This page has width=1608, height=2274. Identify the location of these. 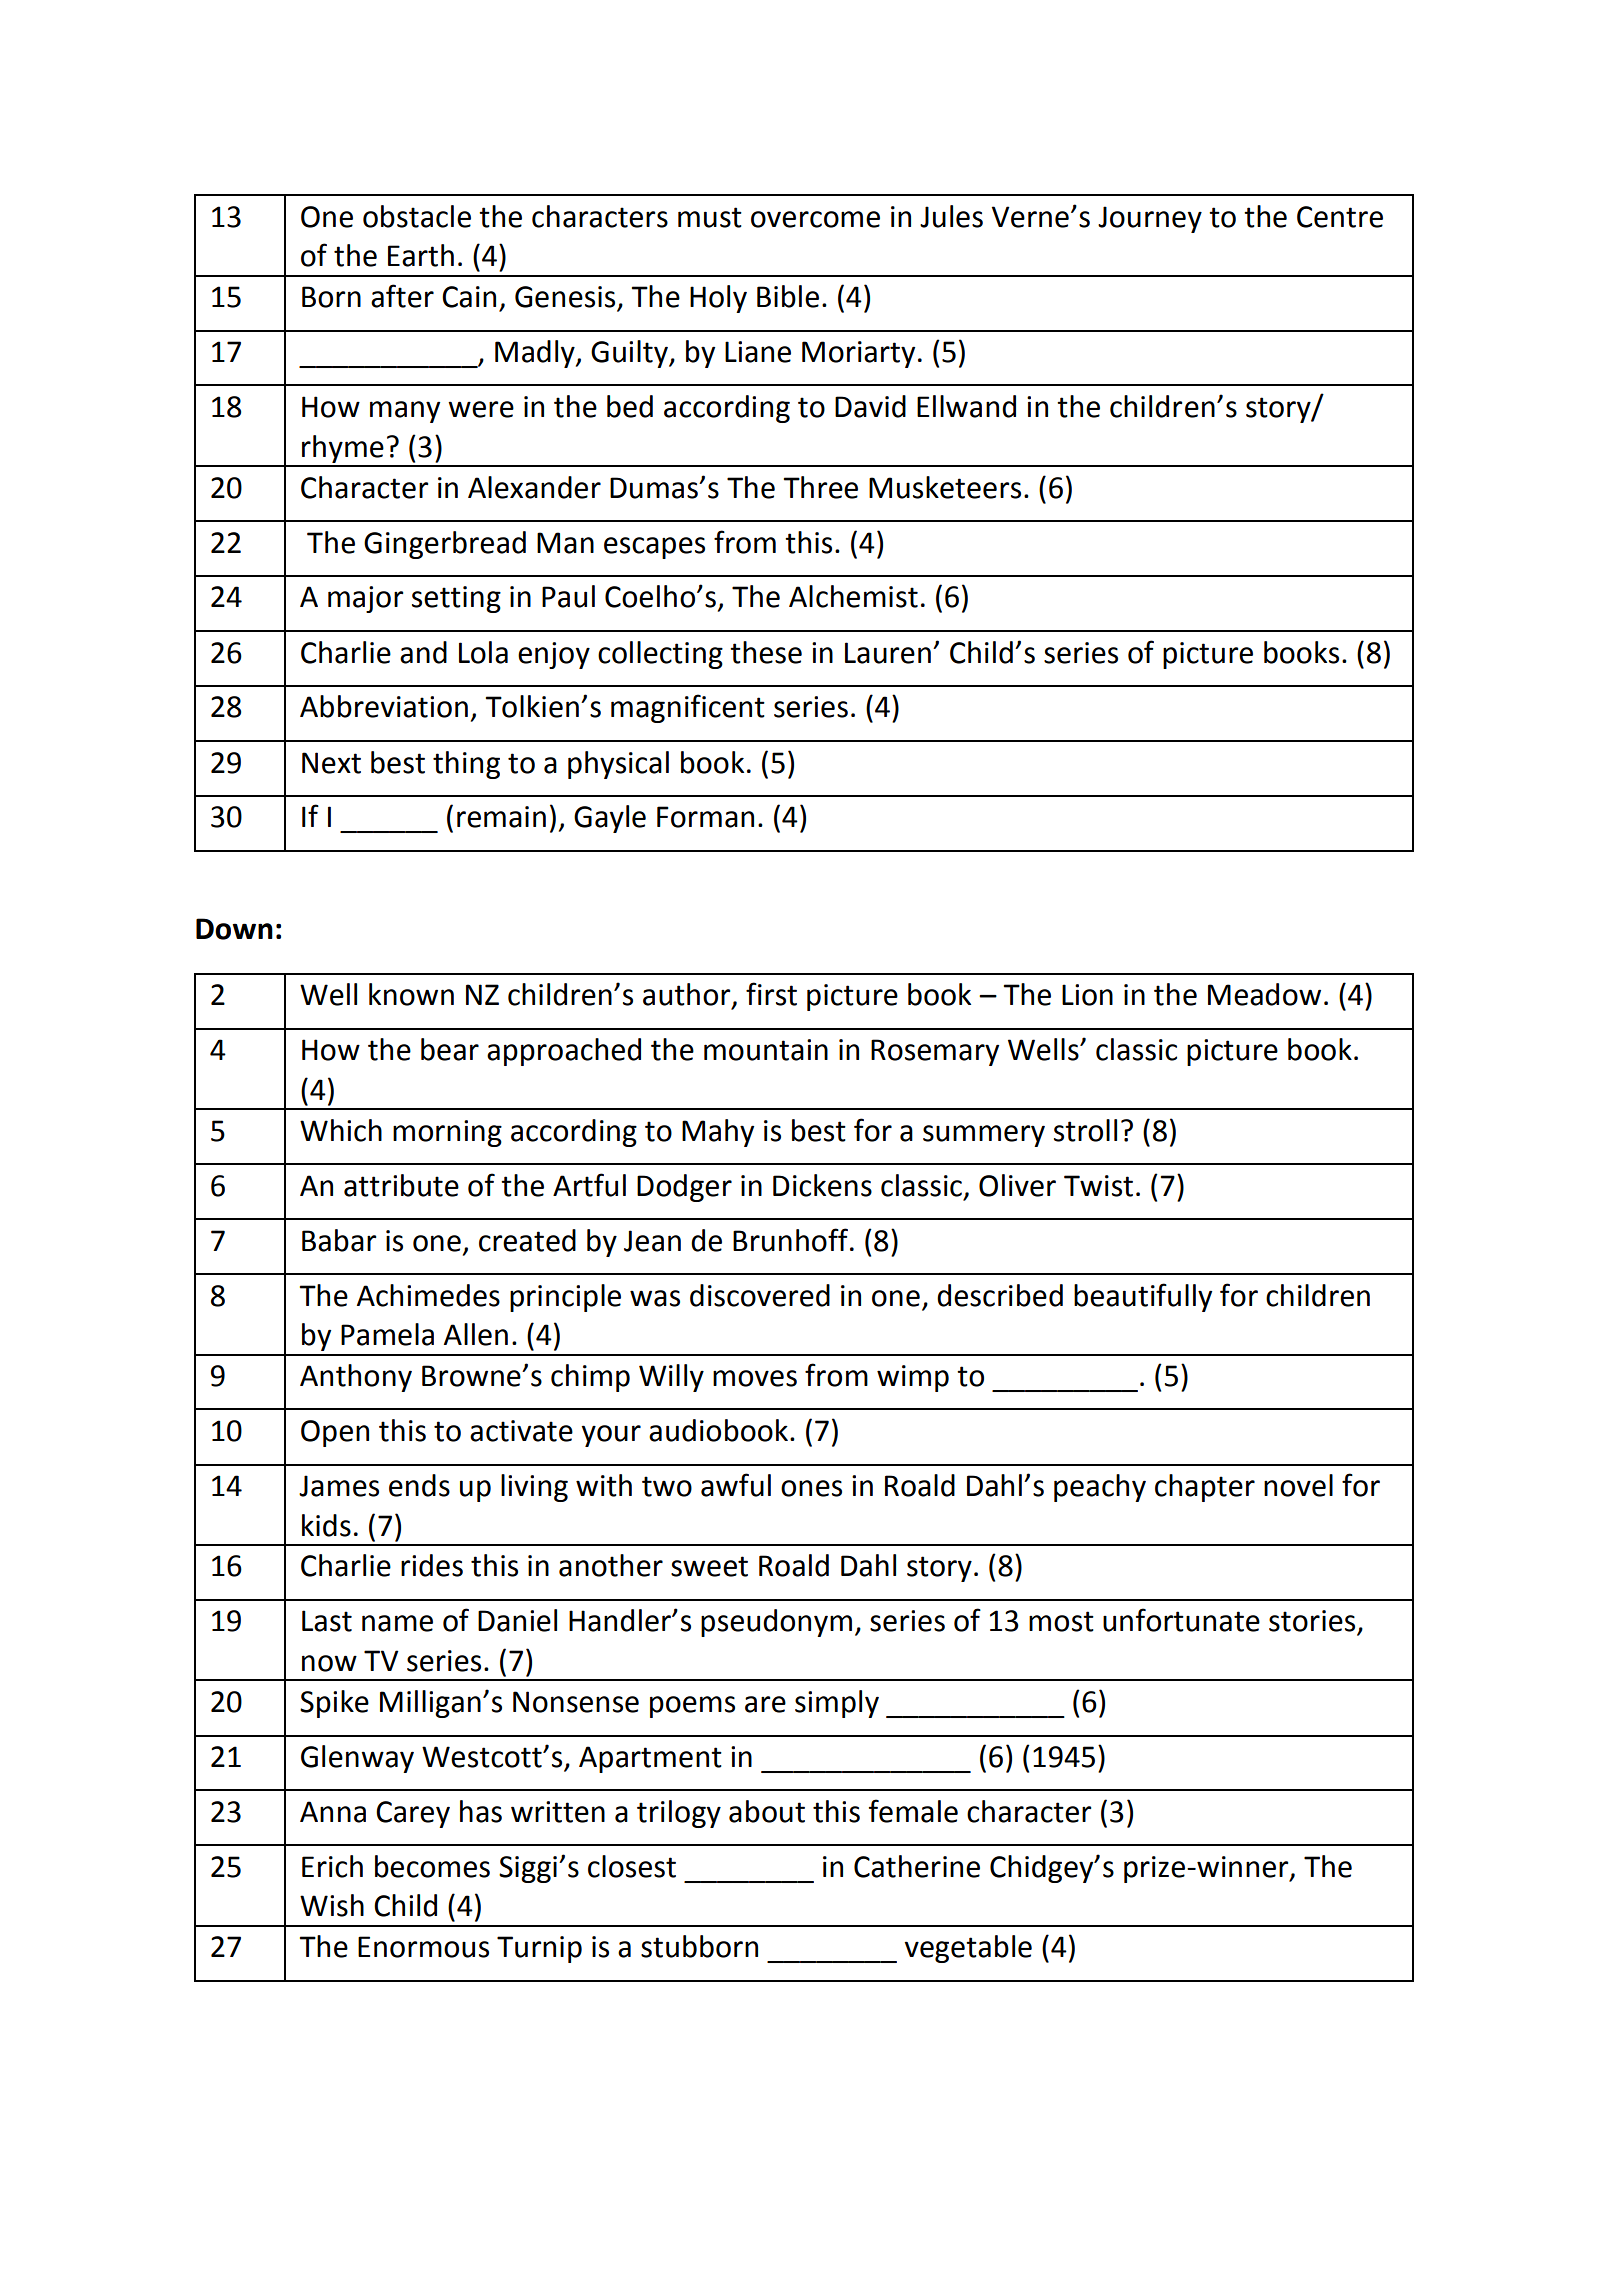
(766, 652).
